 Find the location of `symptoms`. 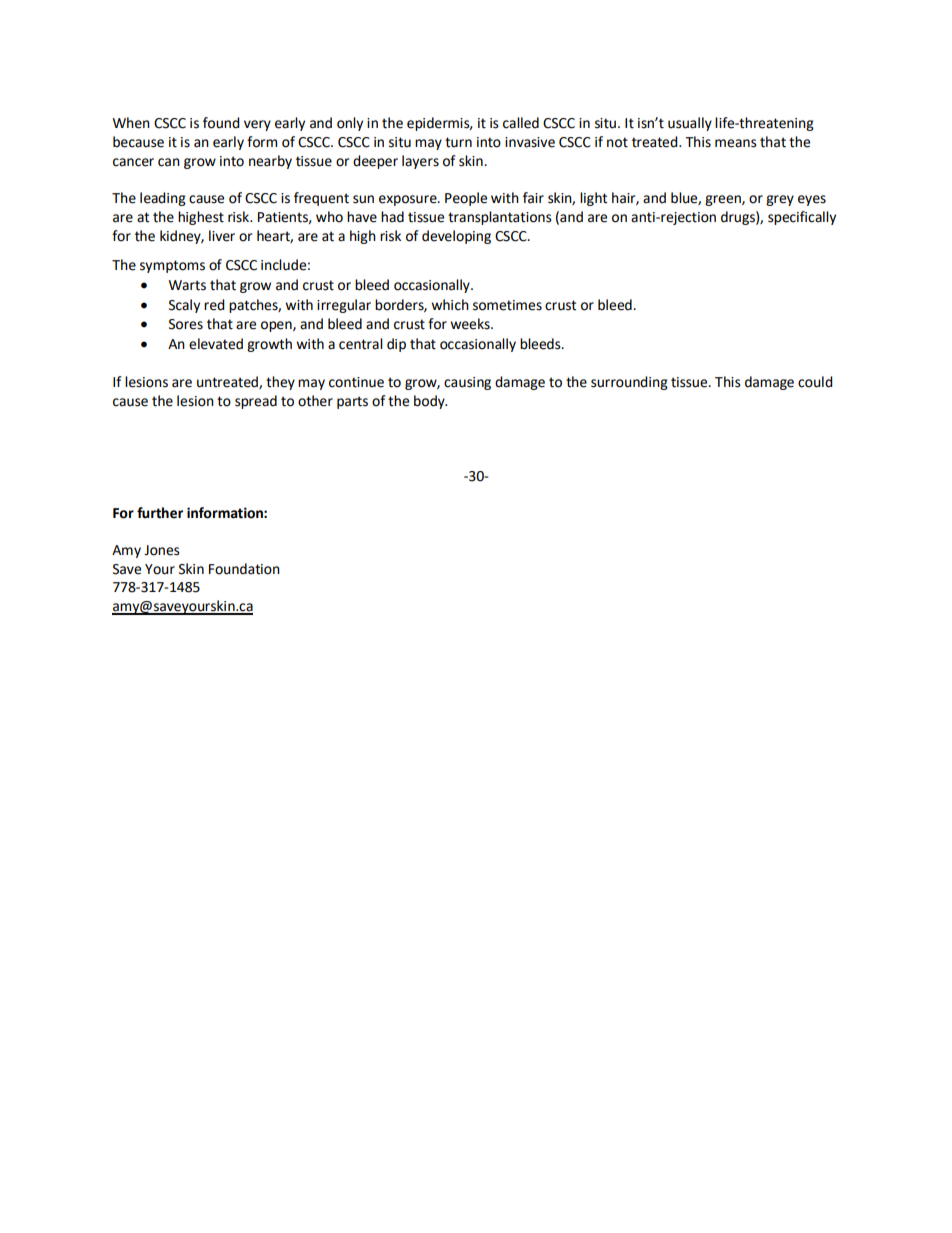

symptoms is located at coordinates (172, 266).
